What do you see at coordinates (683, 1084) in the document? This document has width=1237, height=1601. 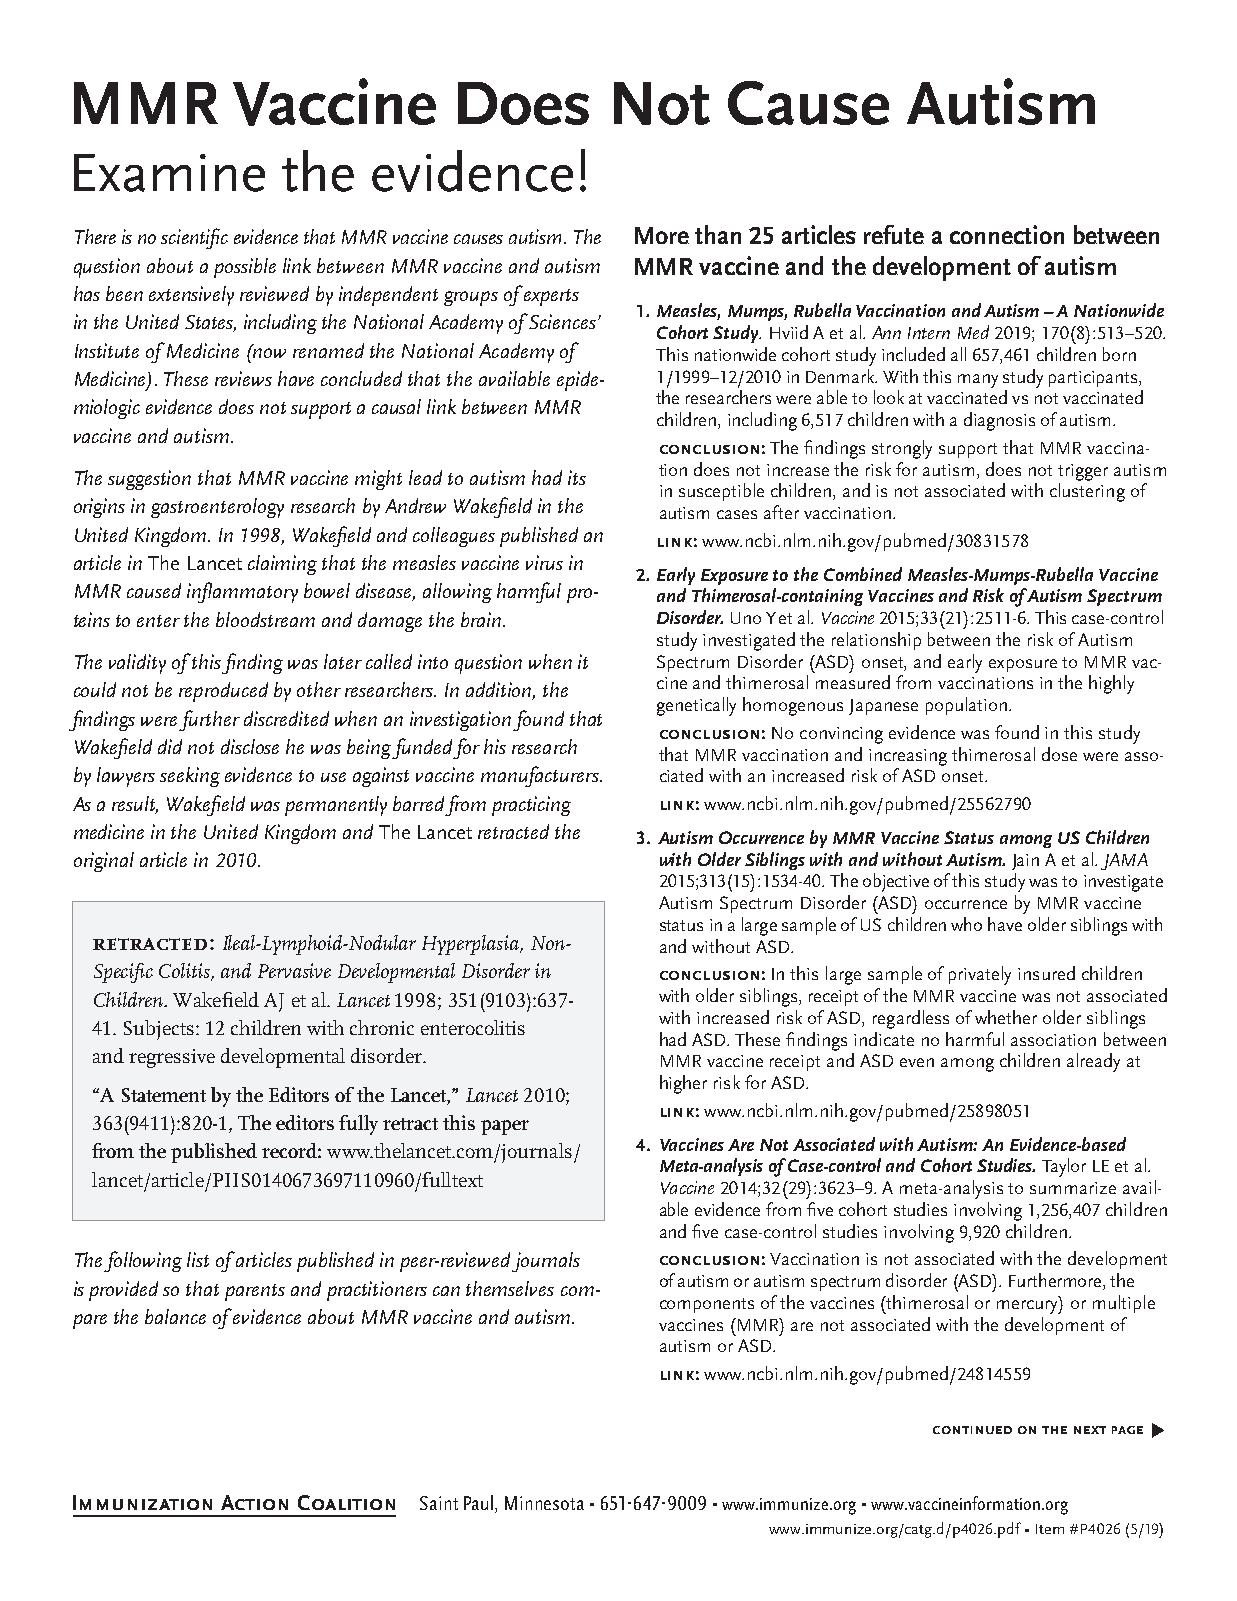 I see `higher` at bounding box center [683, 1084].
